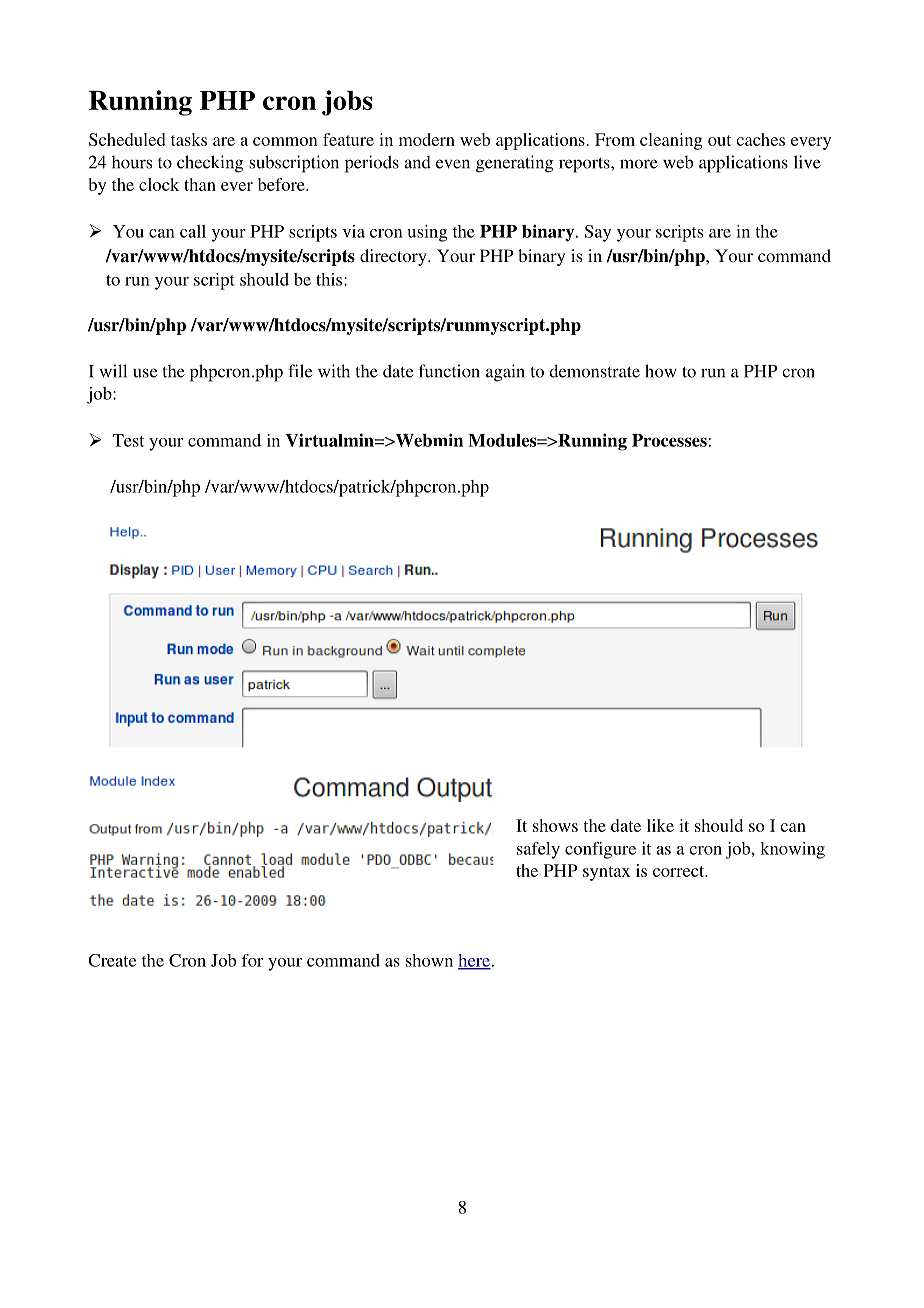 This screenshot has width=924, height=1308. Describe the element at coordinates (449, 371) in the screenshot. I see `function` at that location.
